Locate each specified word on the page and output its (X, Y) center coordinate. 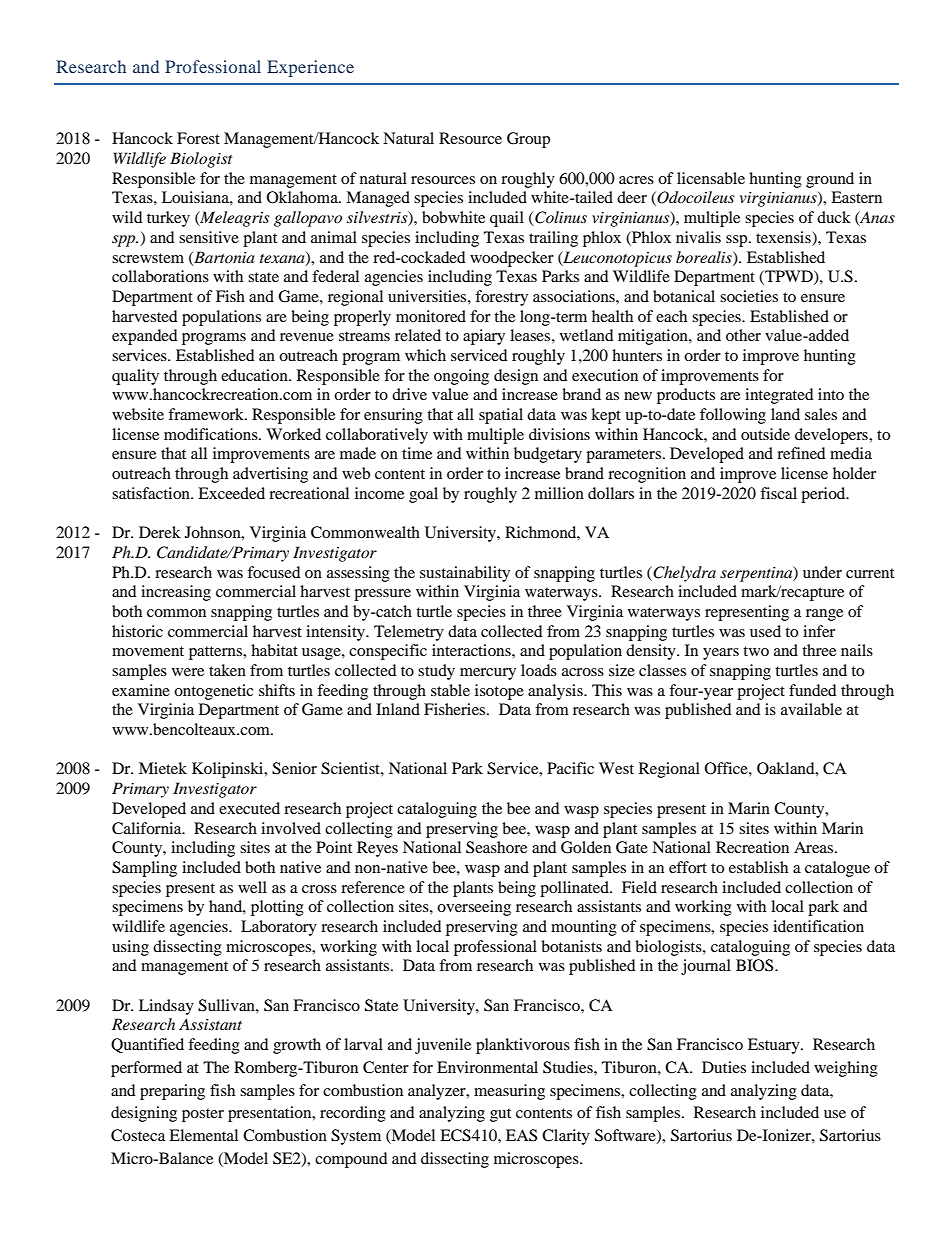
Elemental (203, 1135)
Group (528, 140)
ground (830, 180)
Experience (310, 68)
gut (500, 1115)
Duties (724, 1067)
